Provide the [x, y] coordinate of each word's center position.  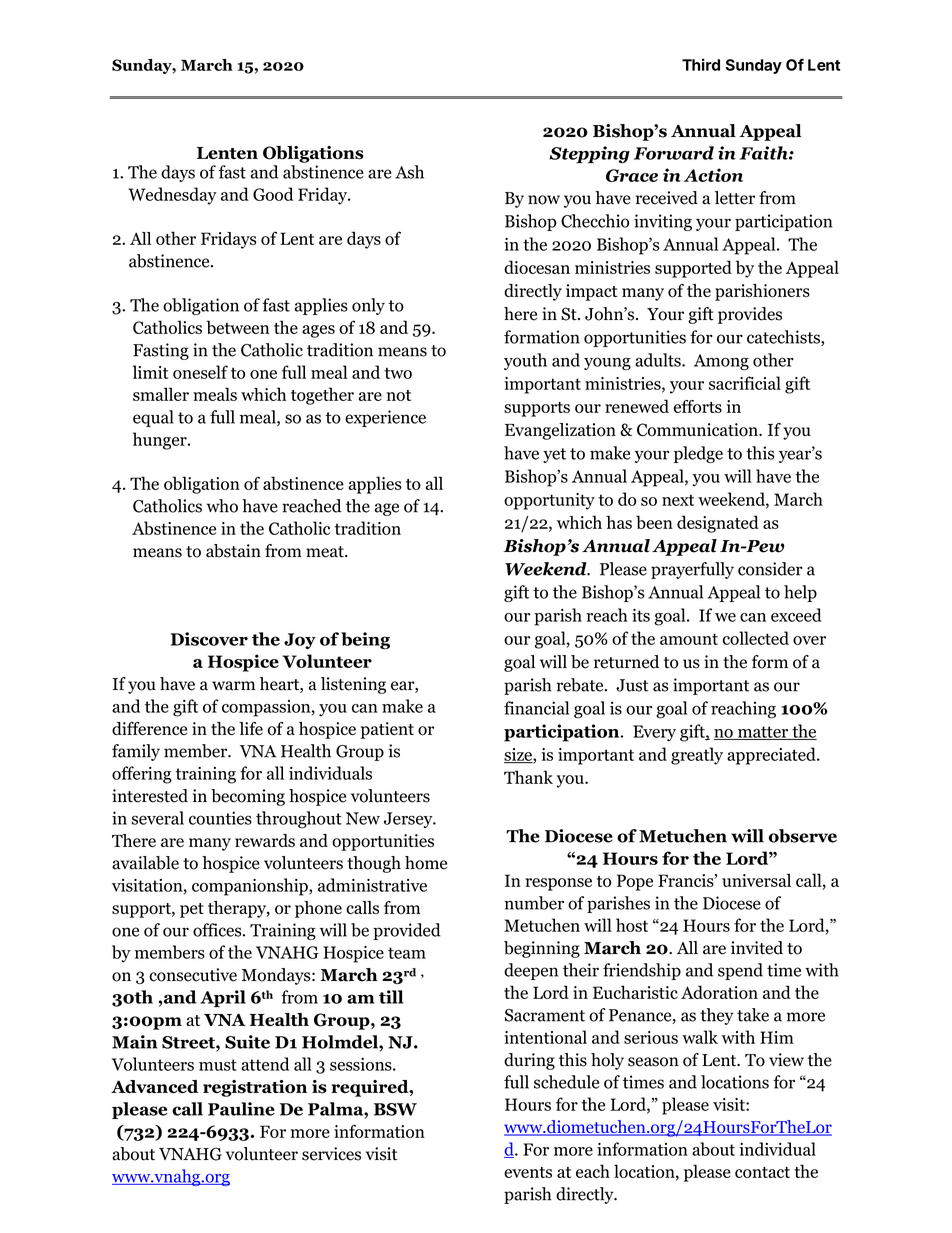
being [365, 641]
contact [762, 1172]
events [528, 1172]
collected [756, 638]
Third [701, 64]
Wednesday [172, 196]
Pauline [241, 1109]
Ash [409, 172]
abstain [233, 551]
